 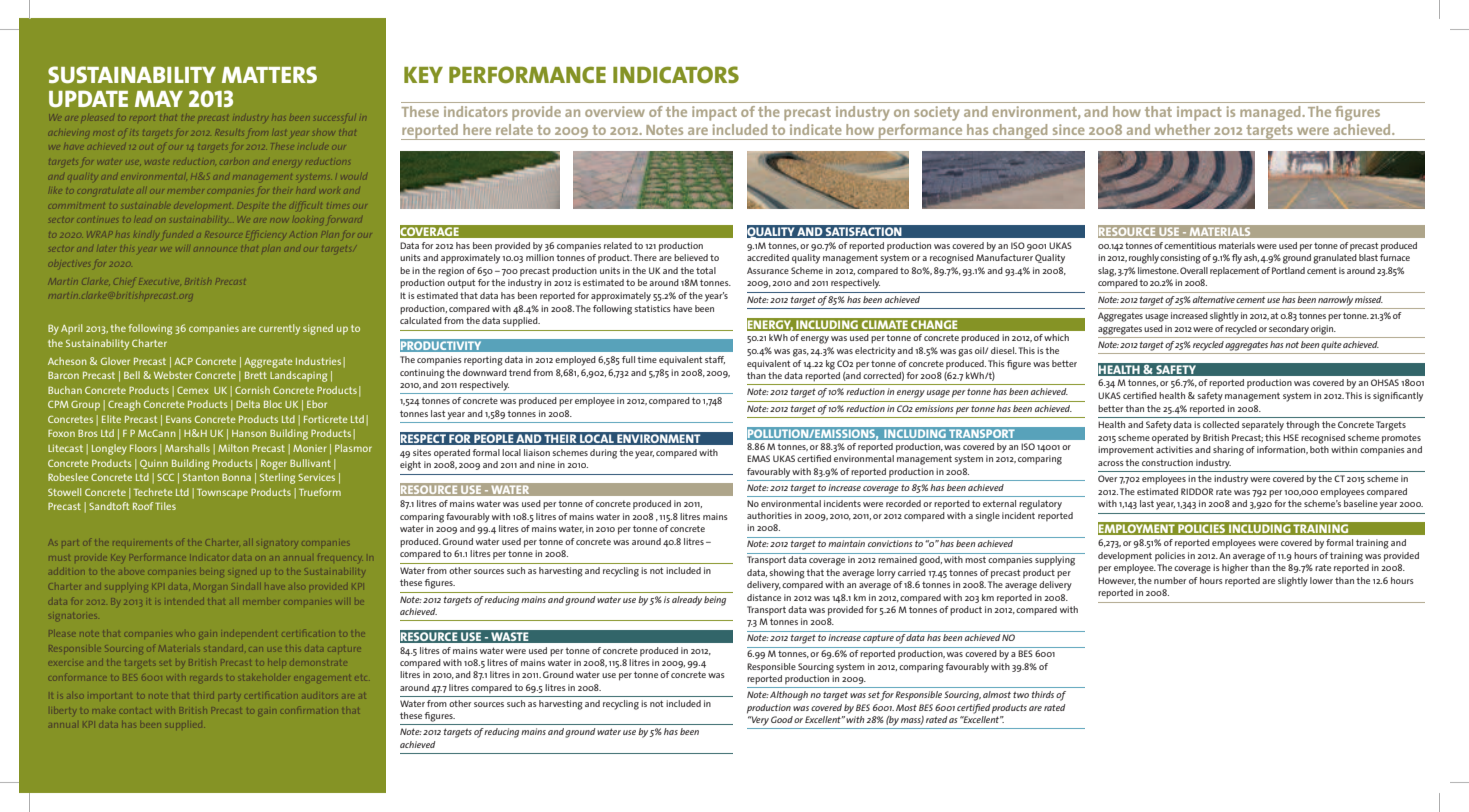 I want to click on alternative, so click(x=1214, y=299).
